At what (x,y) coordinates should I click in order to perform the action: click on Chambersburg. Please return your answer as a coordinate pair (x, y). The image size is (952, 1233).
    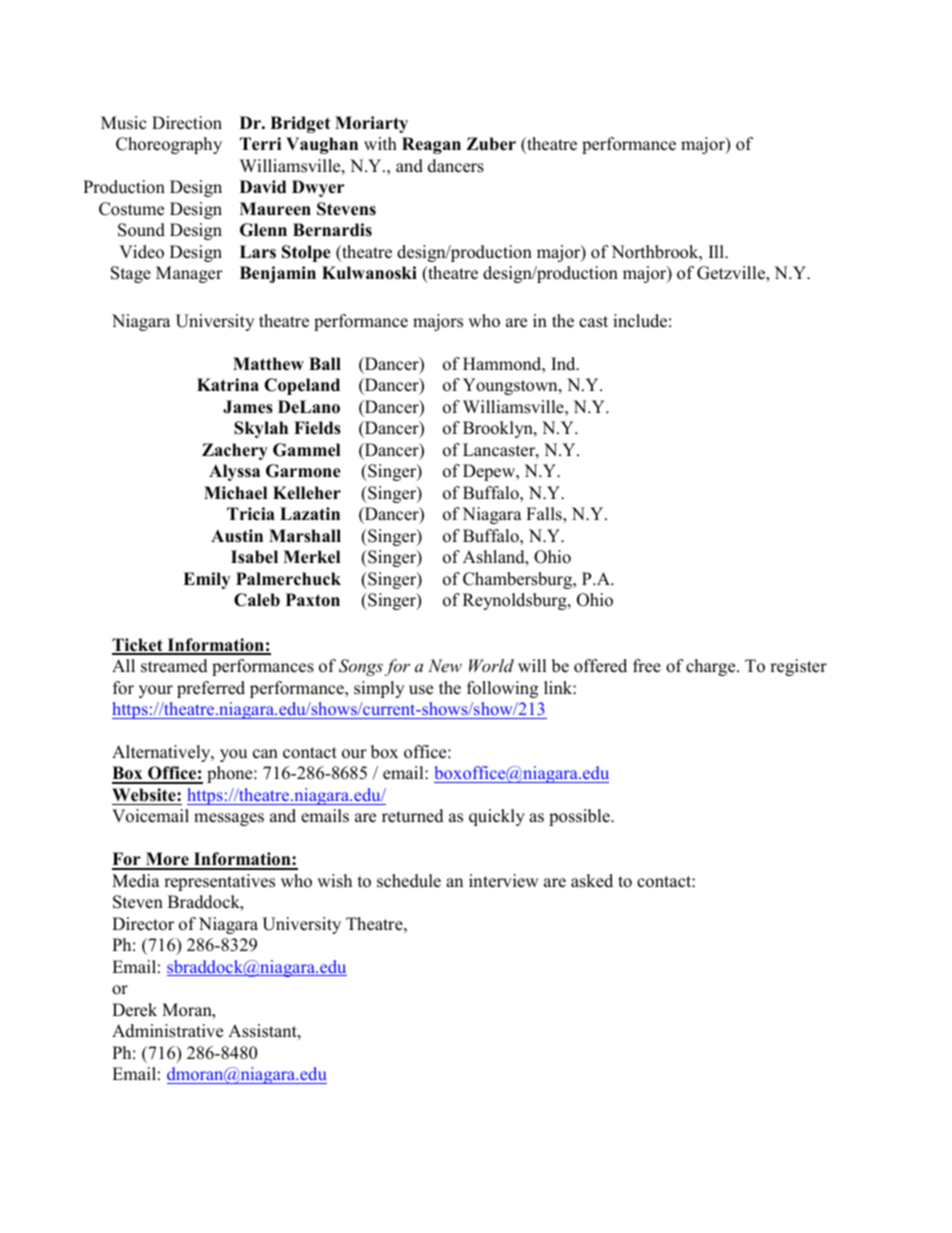
    Looking at the image, I should click on (519, 580).
